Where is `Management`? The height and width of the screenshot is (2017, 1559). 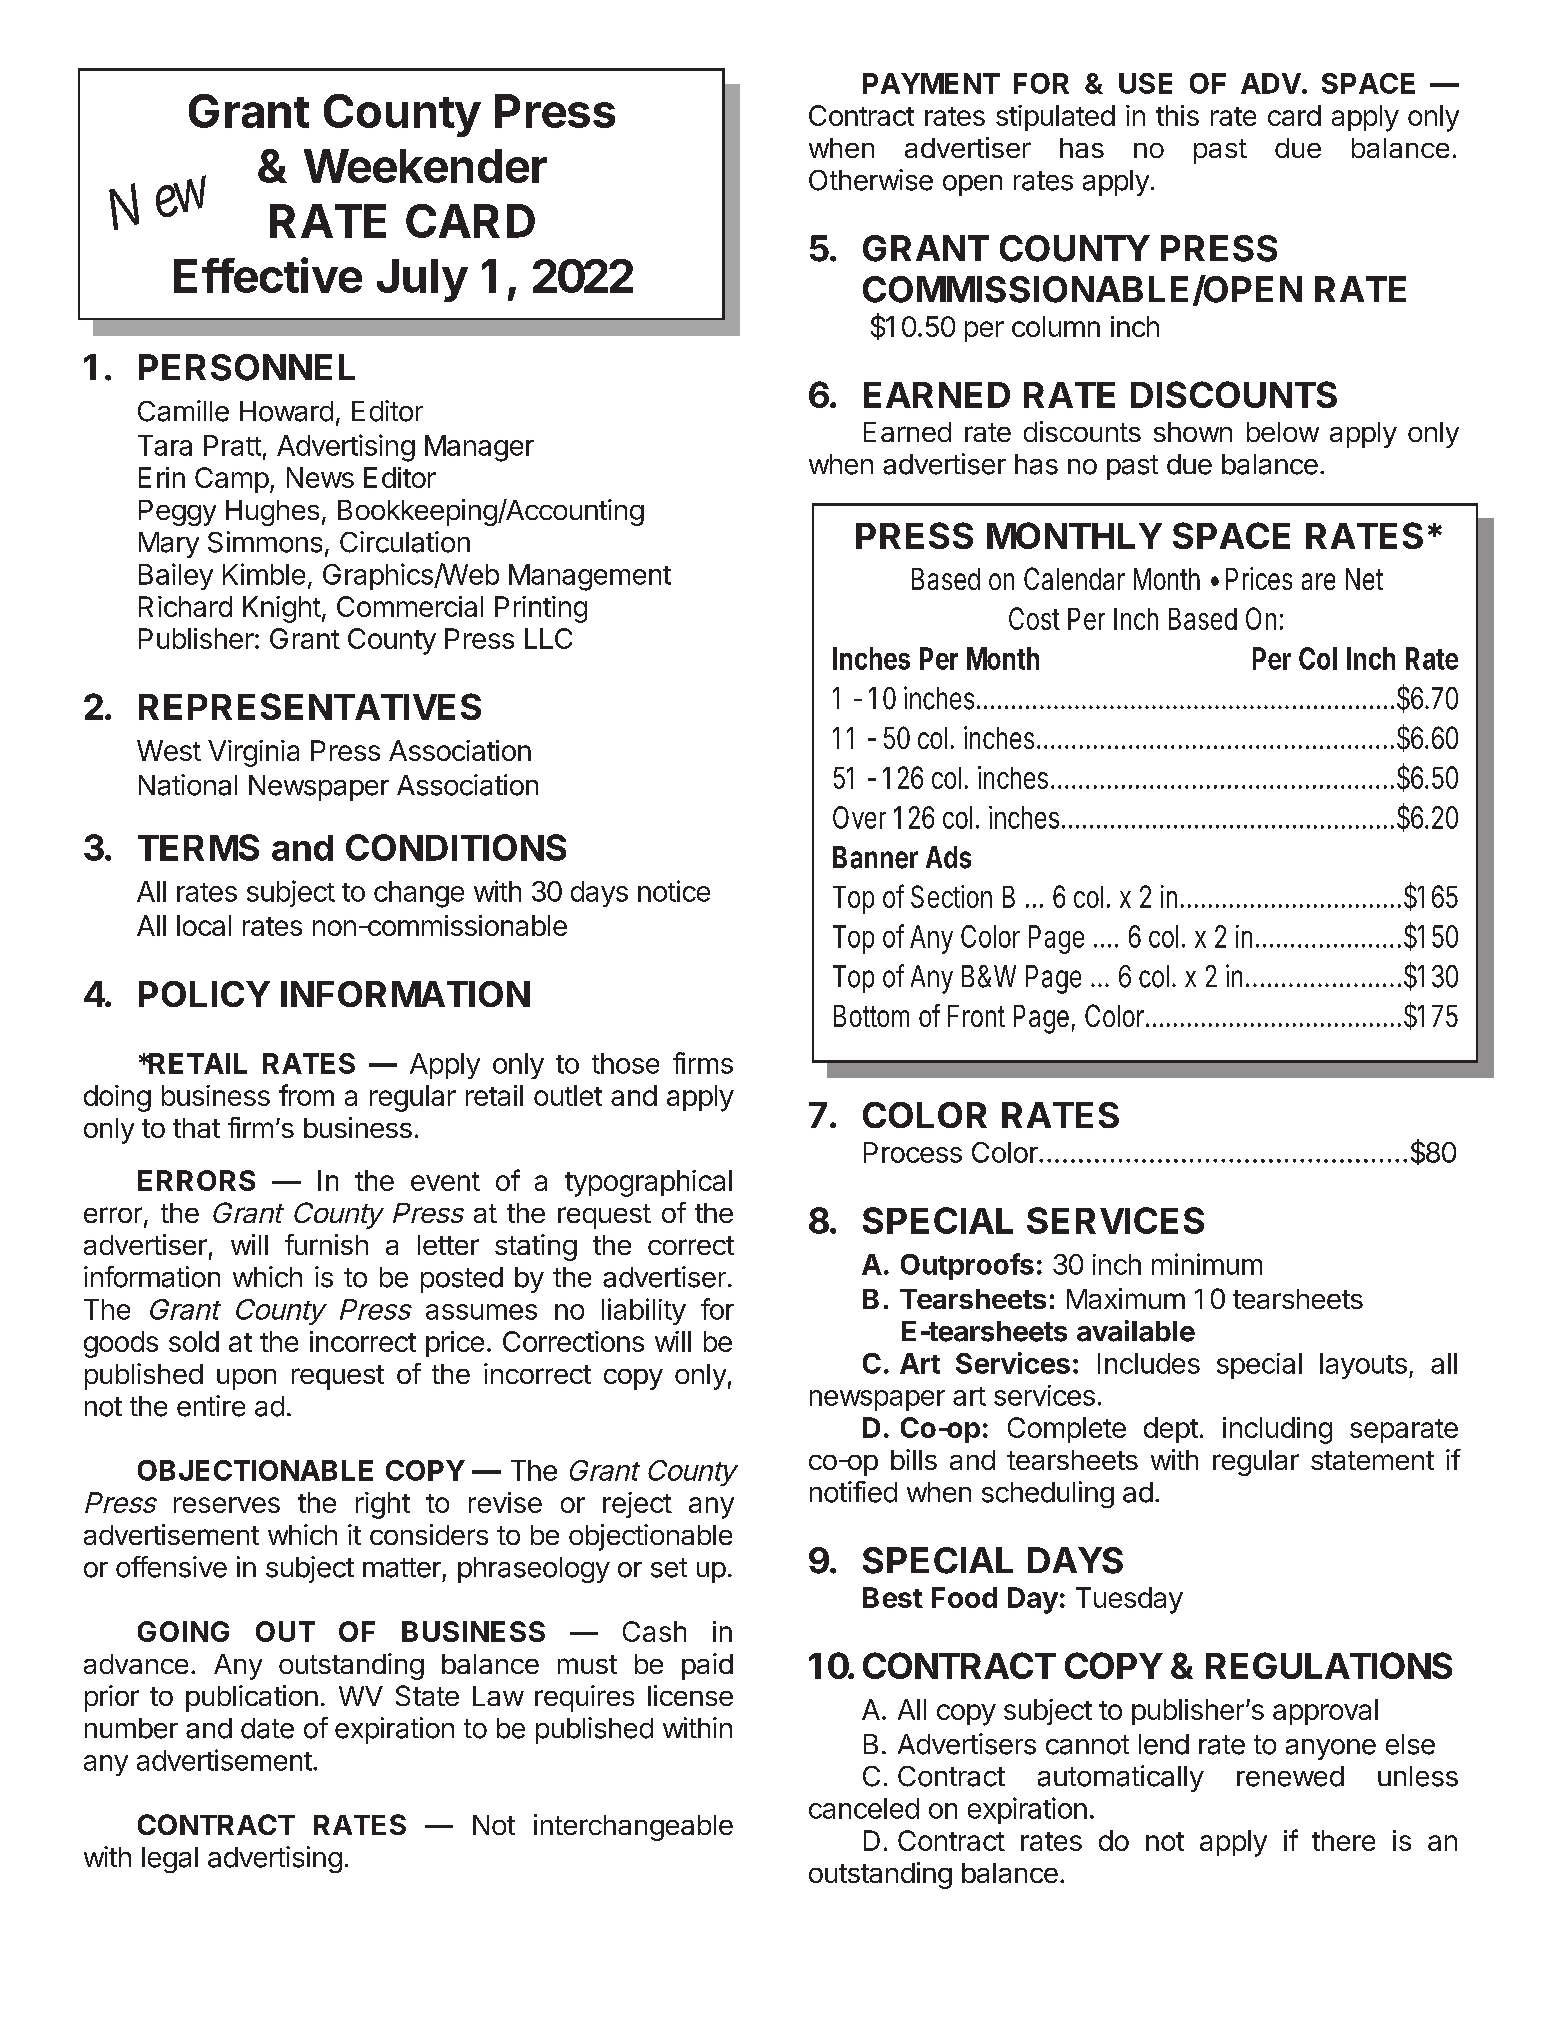 Management is located at coordinates (590, 577).
